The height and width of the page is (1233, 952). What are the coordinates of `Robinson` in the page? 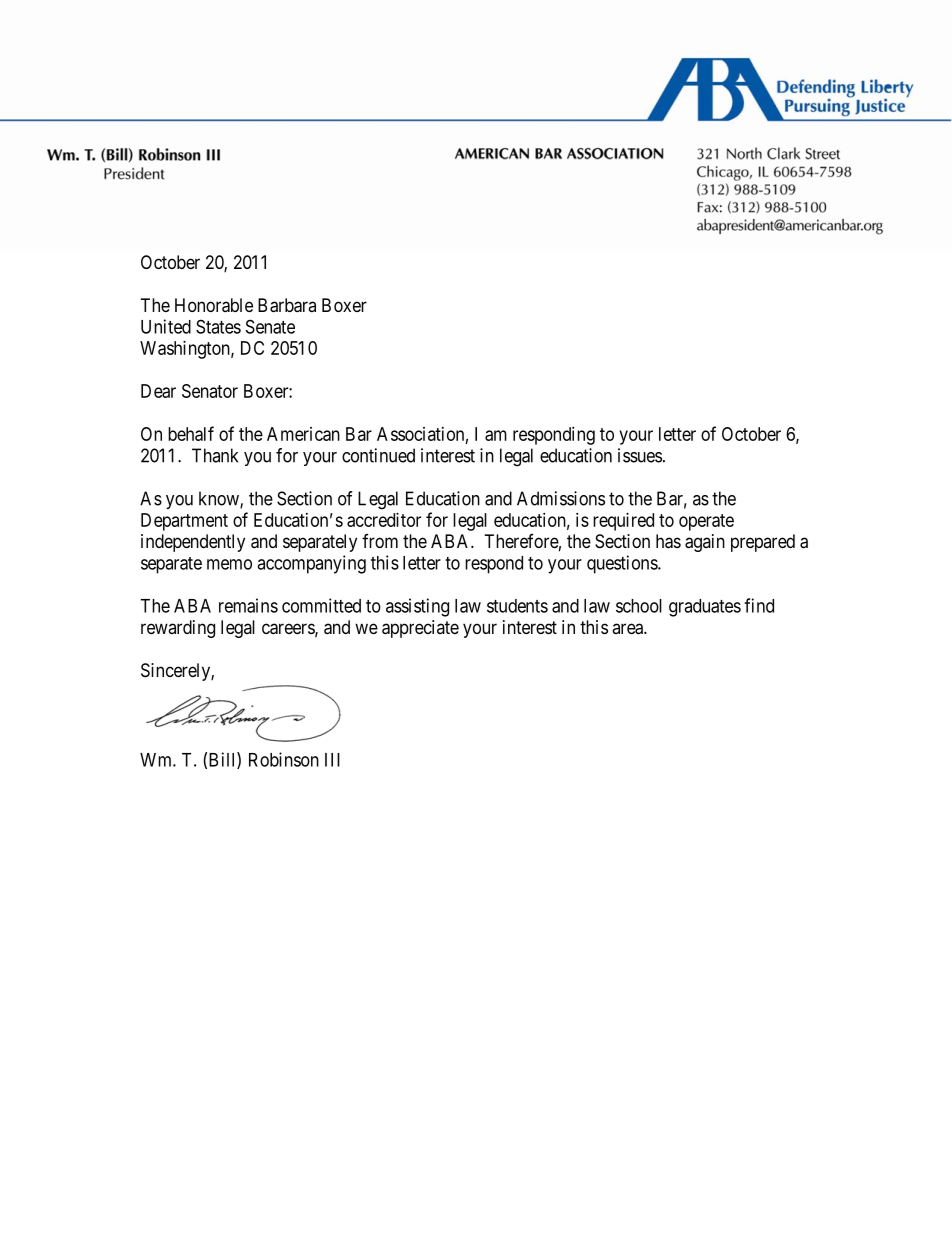 It's located at (284, 759).
